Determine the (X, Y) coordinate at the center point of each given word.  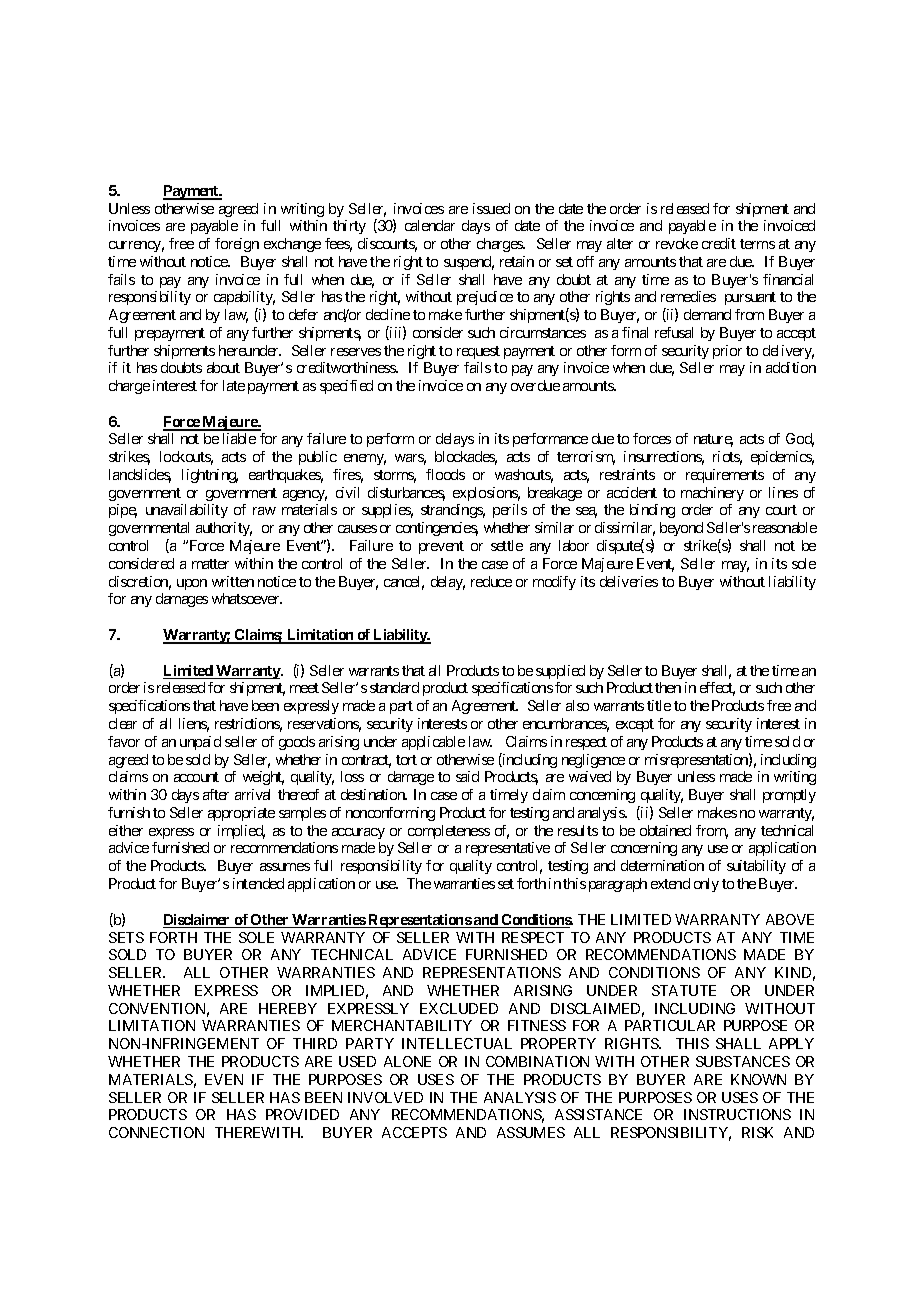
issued (491, 208)
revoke (677, 243)
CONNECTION (156, 1132)
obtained (665, 830)
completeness (449, 832)
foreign (237, 245)
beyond (681, 529)
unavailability (187, 511)
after (216, 794)
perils (510, 511)
